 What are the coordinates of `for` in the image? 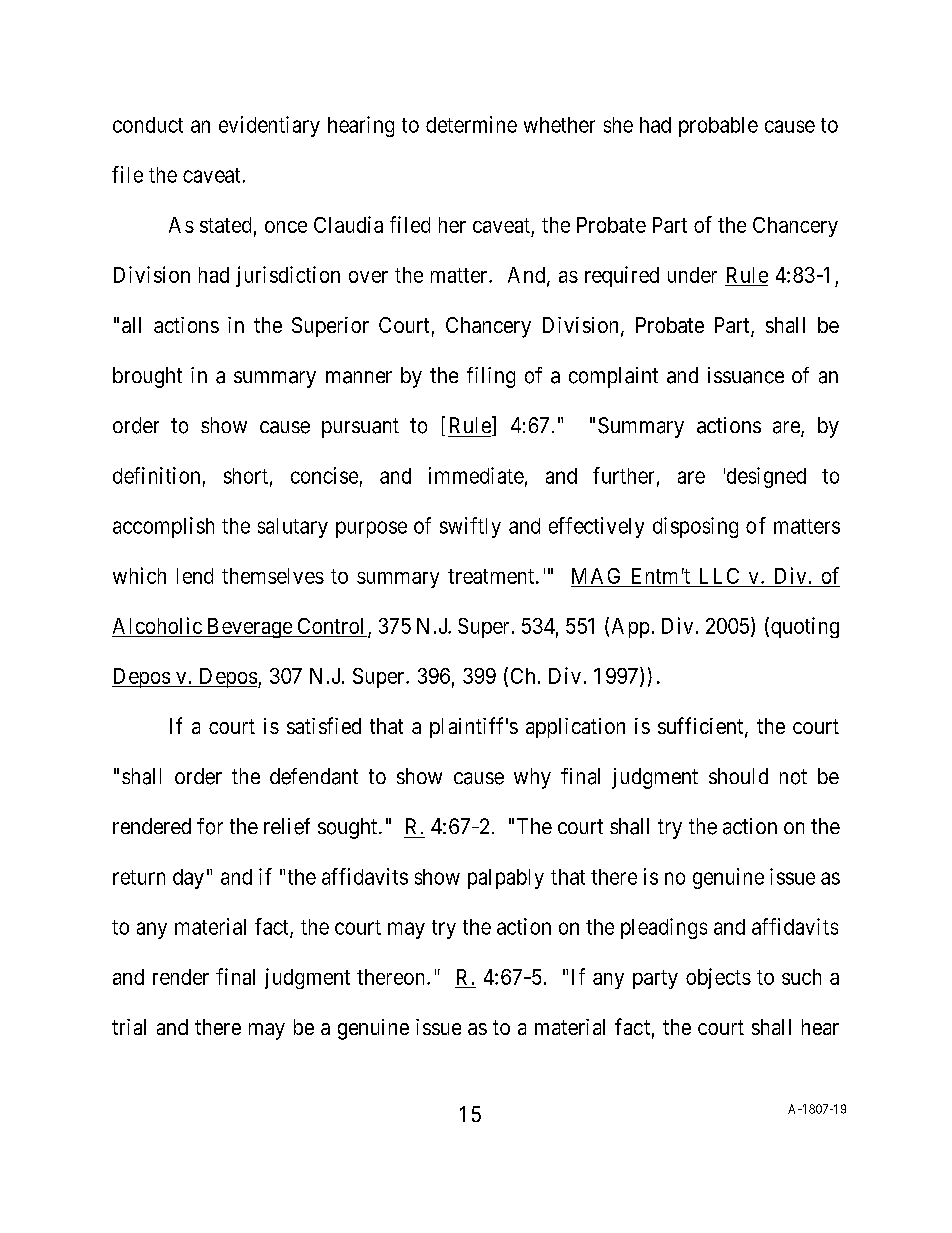 It's located at (210, 826).
